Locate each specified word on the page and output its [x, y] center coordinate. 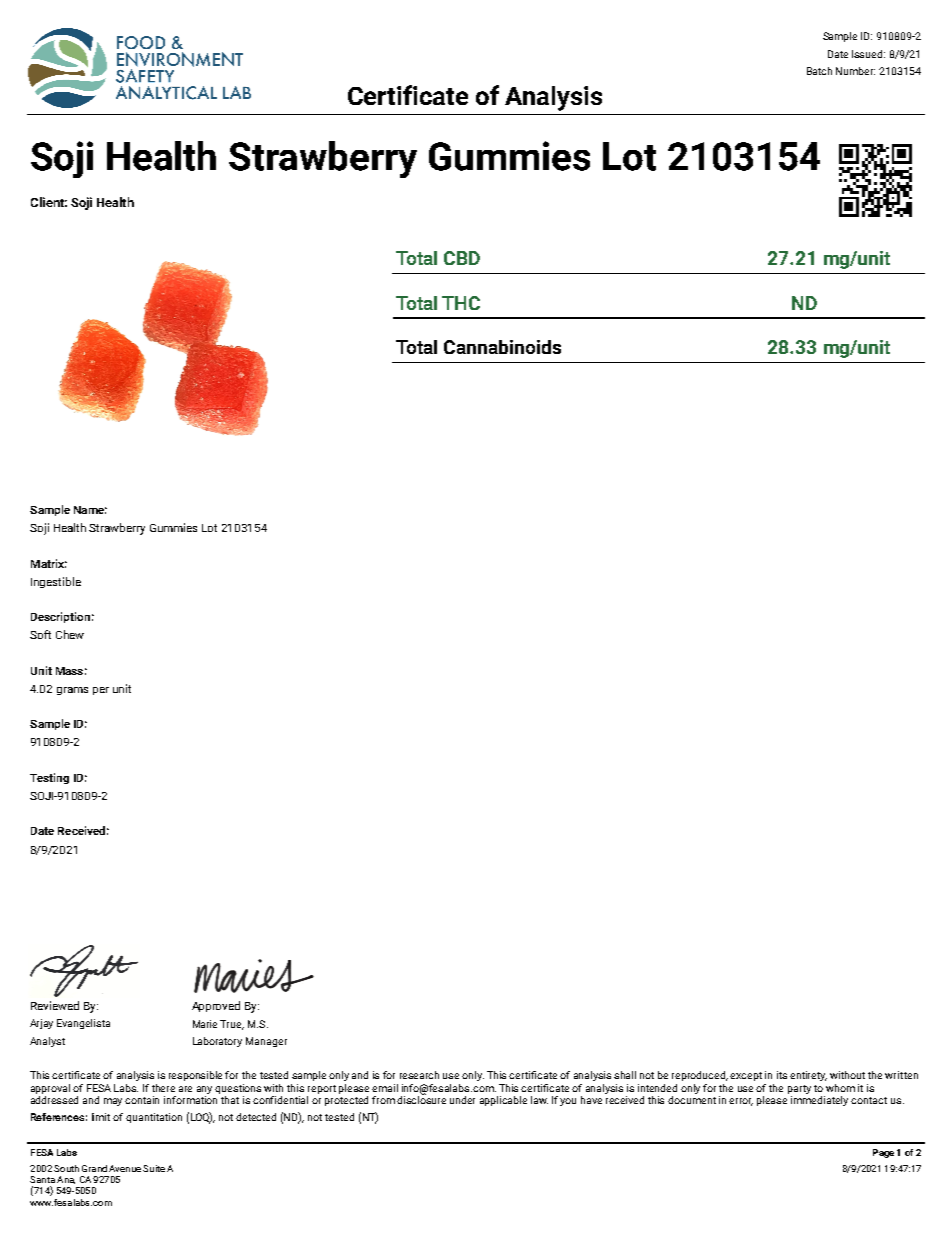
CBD [462, 258]
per [101, 691]
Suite [154, 1168]
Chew [70, 634]
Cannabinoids [502, 347]
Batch [819, 71]
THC [461, 303]
